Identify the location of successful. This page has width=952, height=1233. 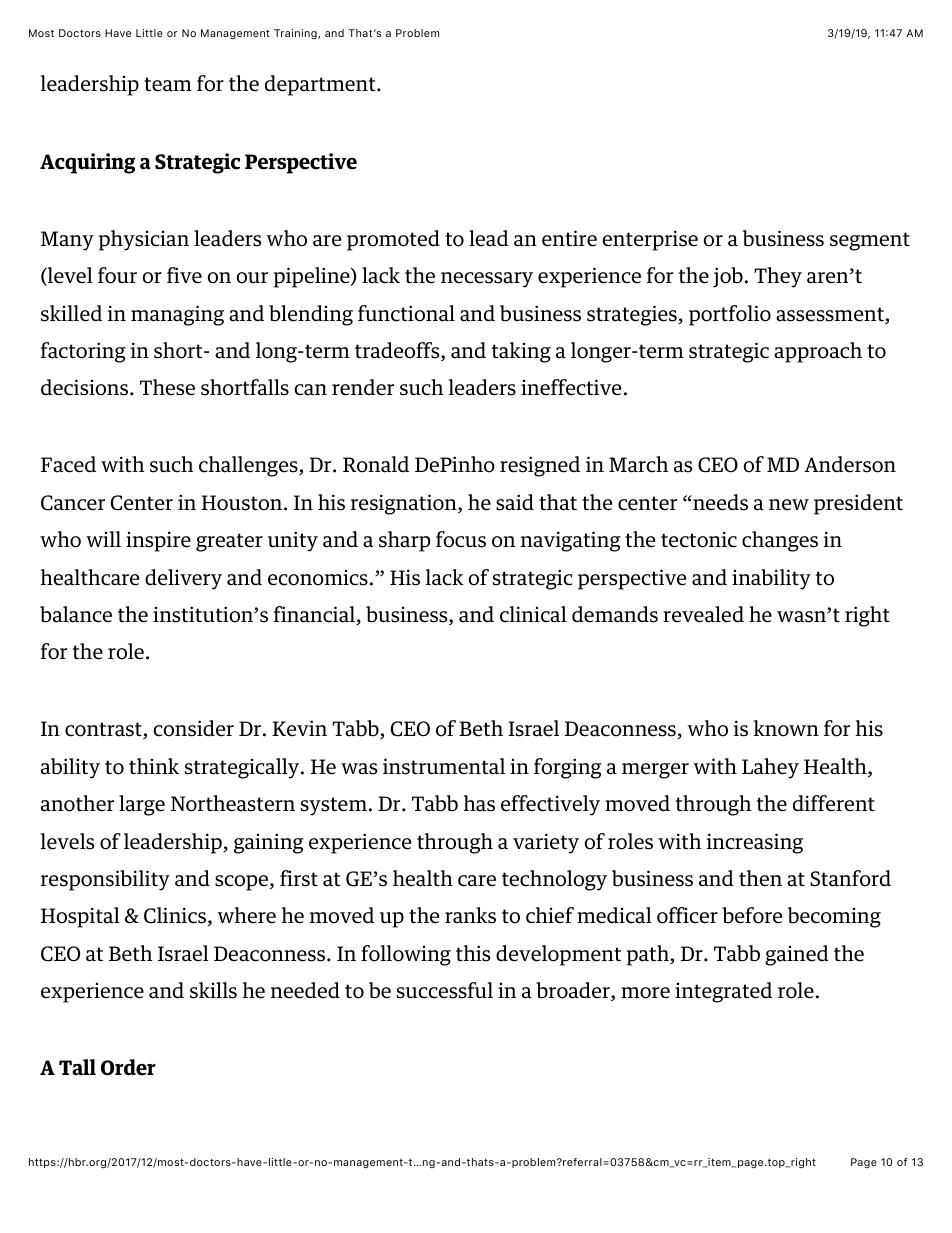
(445, 990).
